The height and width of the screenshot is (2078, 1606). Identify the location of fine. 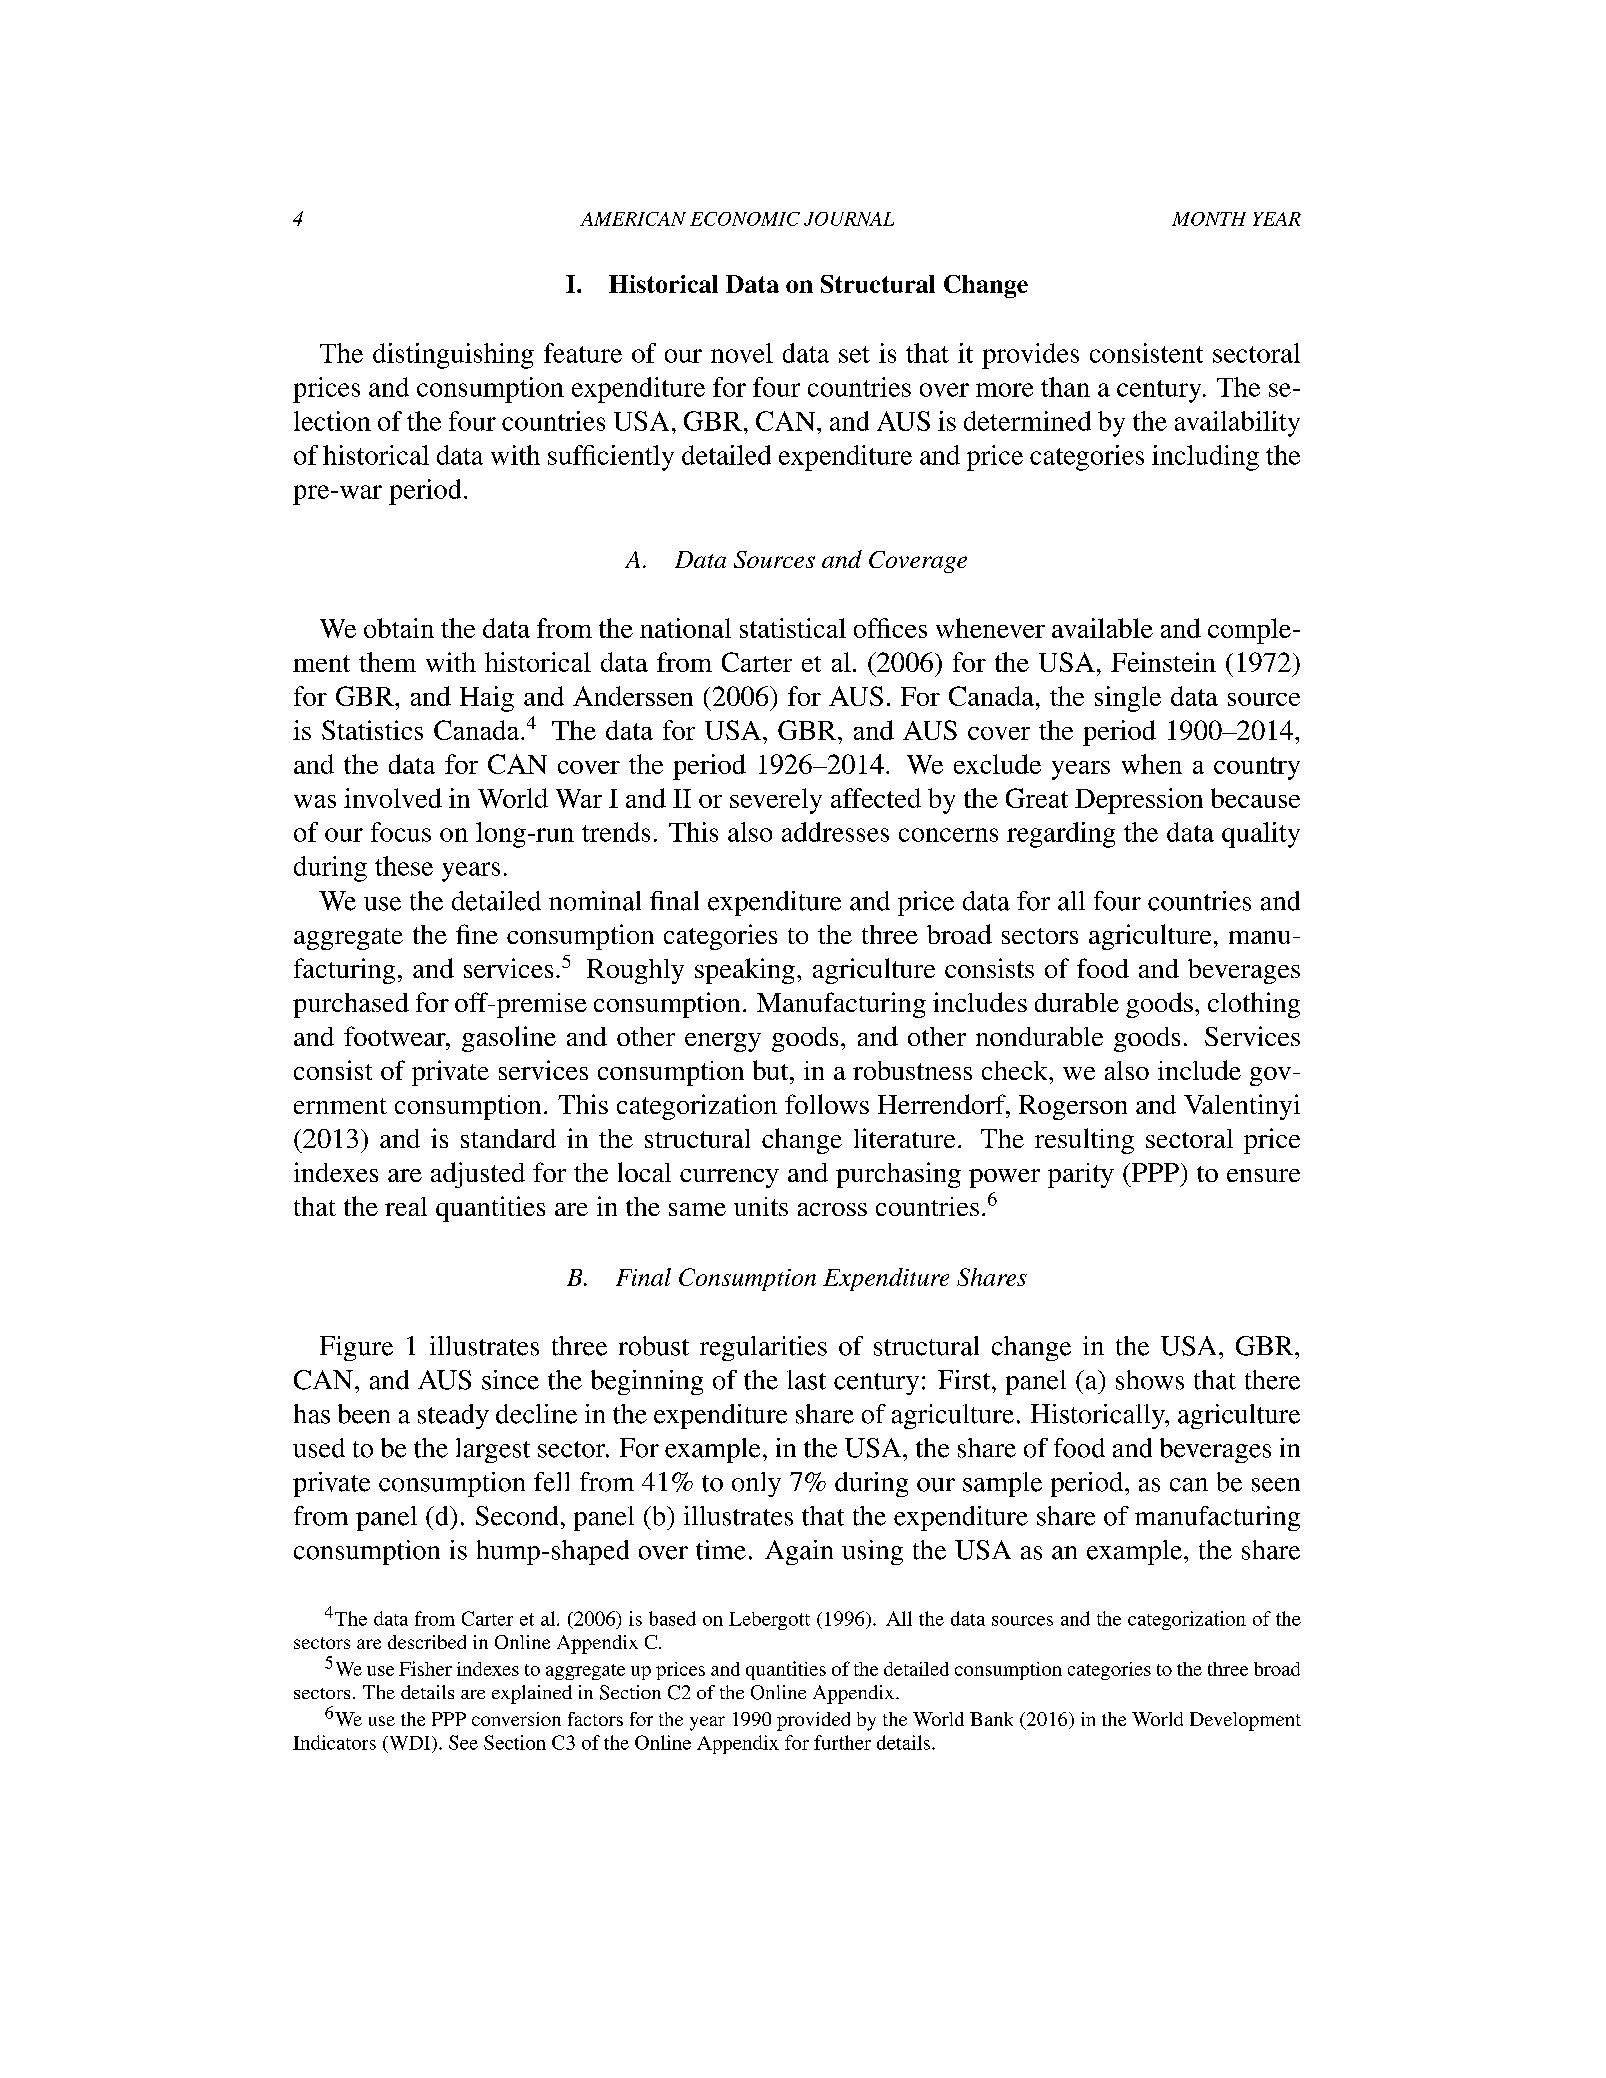
(477, 934).
